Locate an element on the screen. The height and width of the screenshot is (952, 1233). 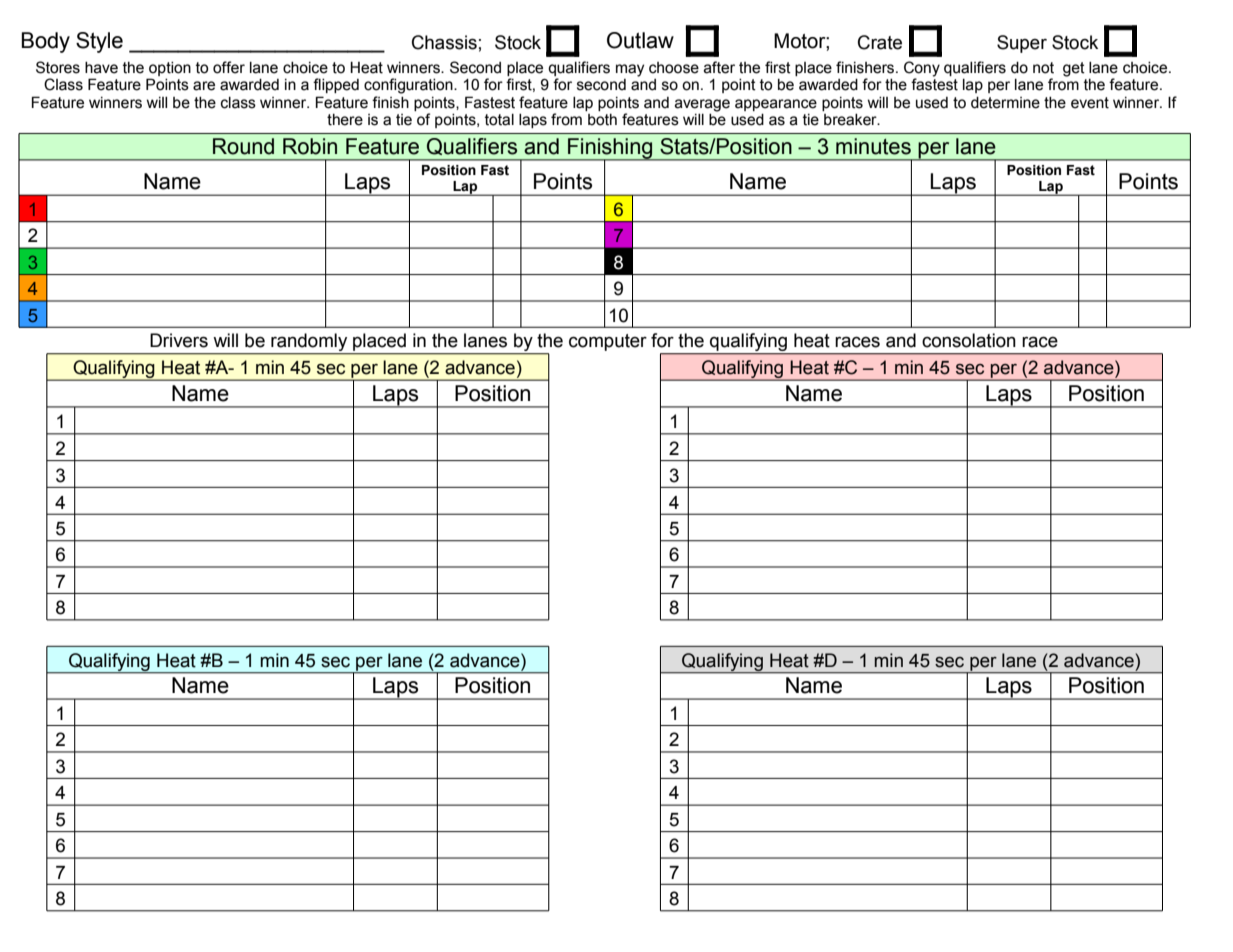
Robin is located at coordinates (310, 146).
